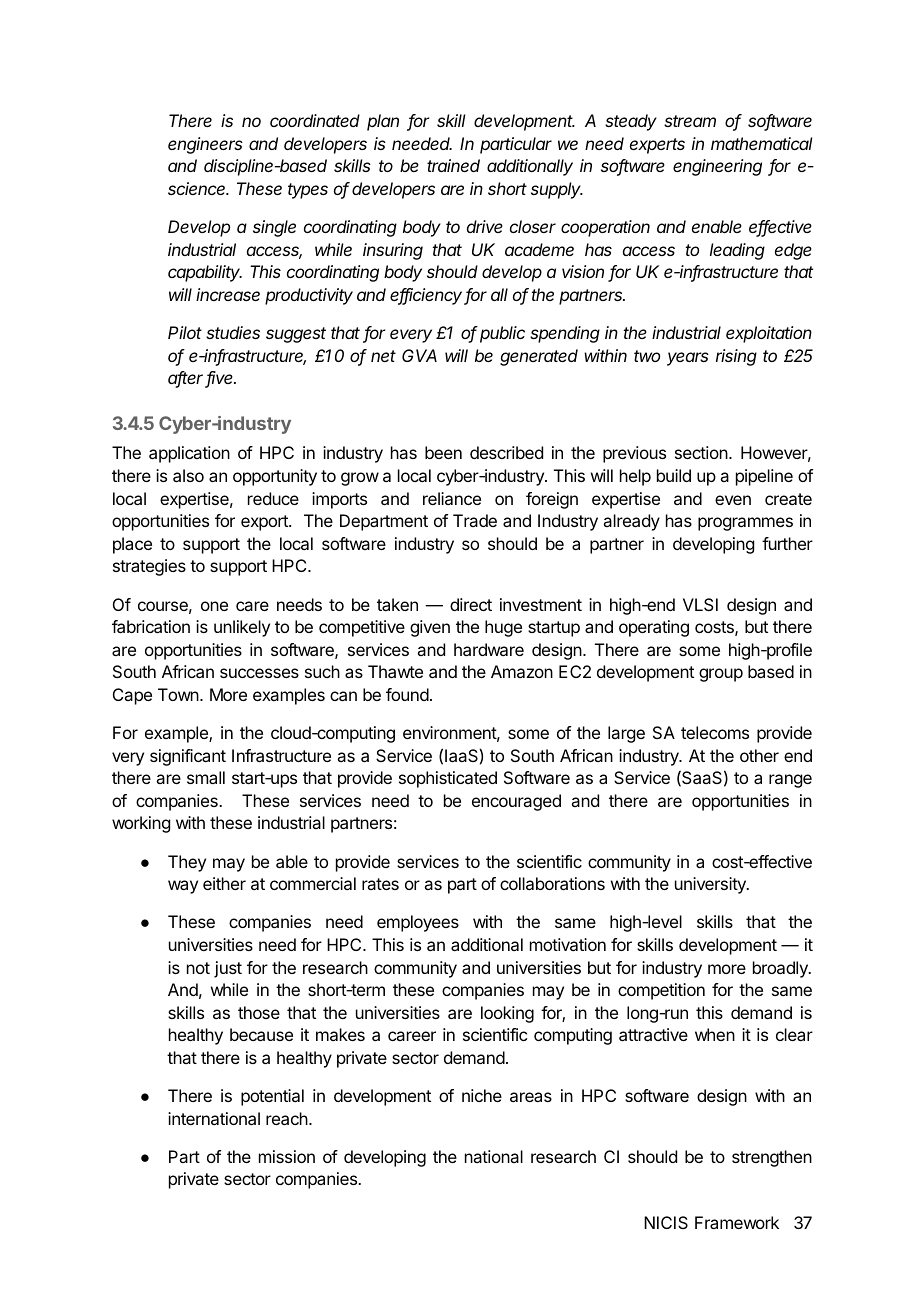 This image has width=924, height=1308. Describe the element at coordinates (188, 475) in the image. I see `also` at that location.
